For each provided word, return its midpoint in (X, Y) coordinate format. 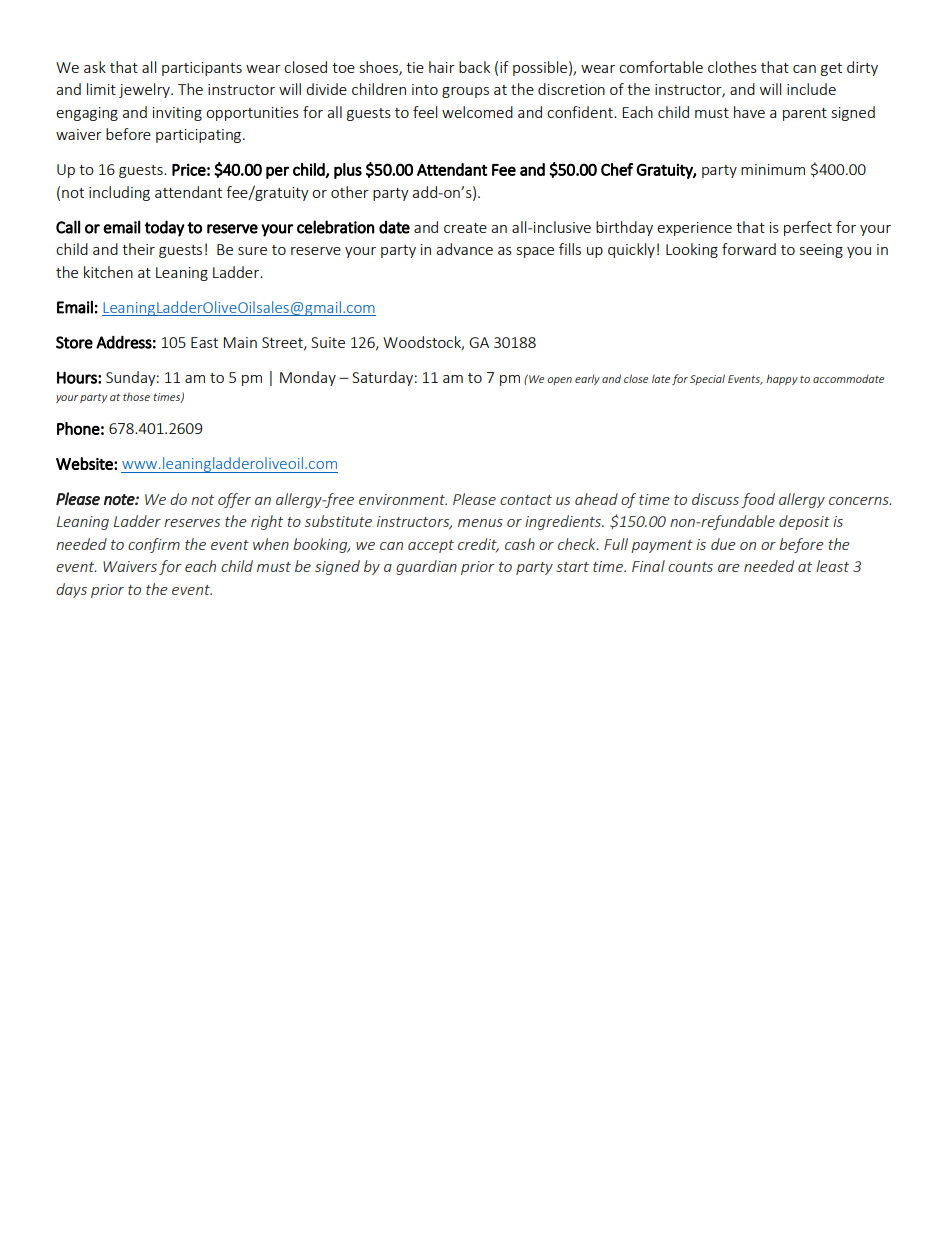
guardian (426, 567)
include (811, 89)
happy (782, 379)
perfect (808, 228)
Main (240, 342)
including (119, 193)
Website (85, 463)
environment (403, 499)
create (465, 228)
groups (465, 92)
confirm (154, 545)
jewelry (145, 90)
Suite (328, 342)
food (758, 500)
